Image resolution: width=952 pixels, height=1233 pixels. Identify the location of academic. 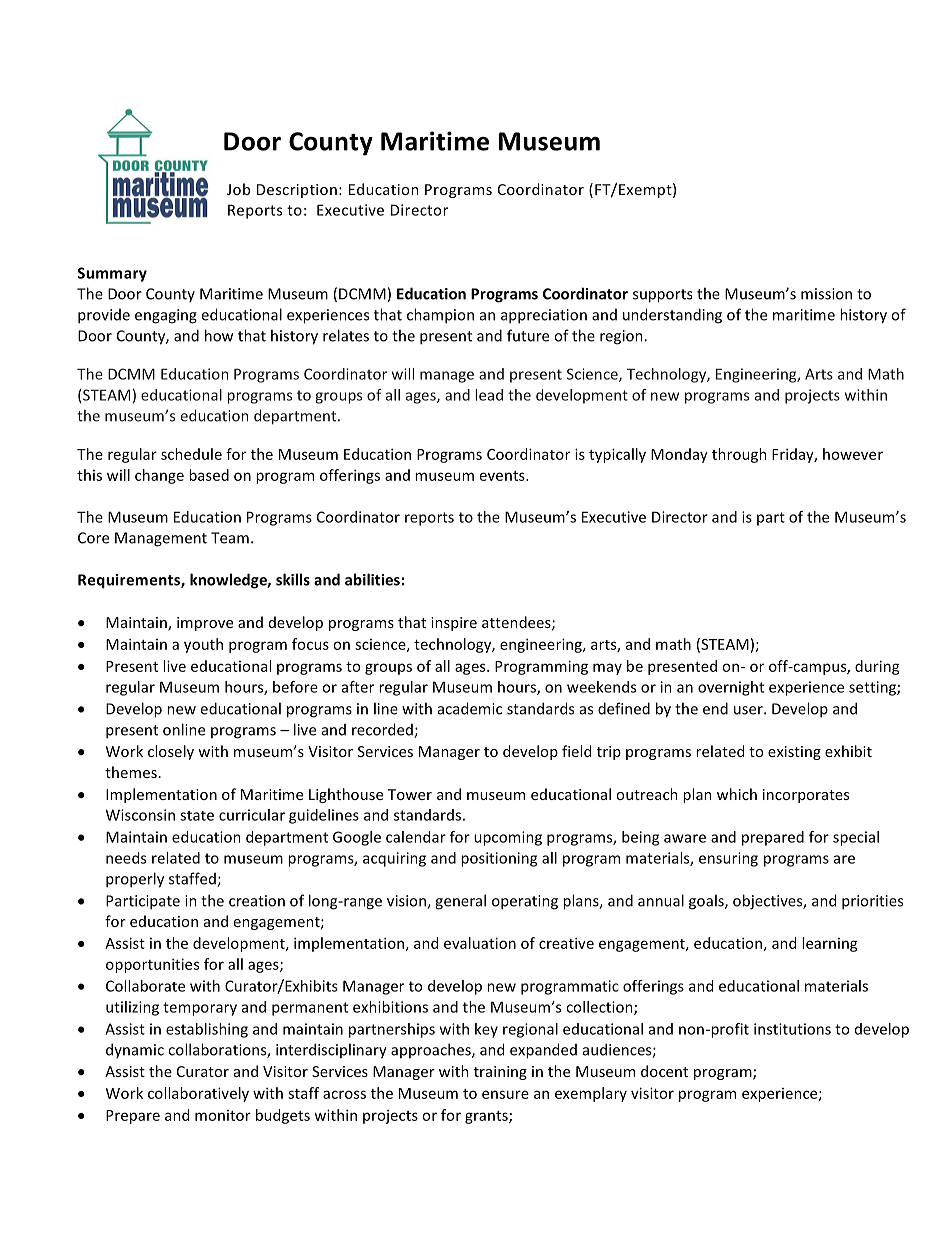
(470, 708).
